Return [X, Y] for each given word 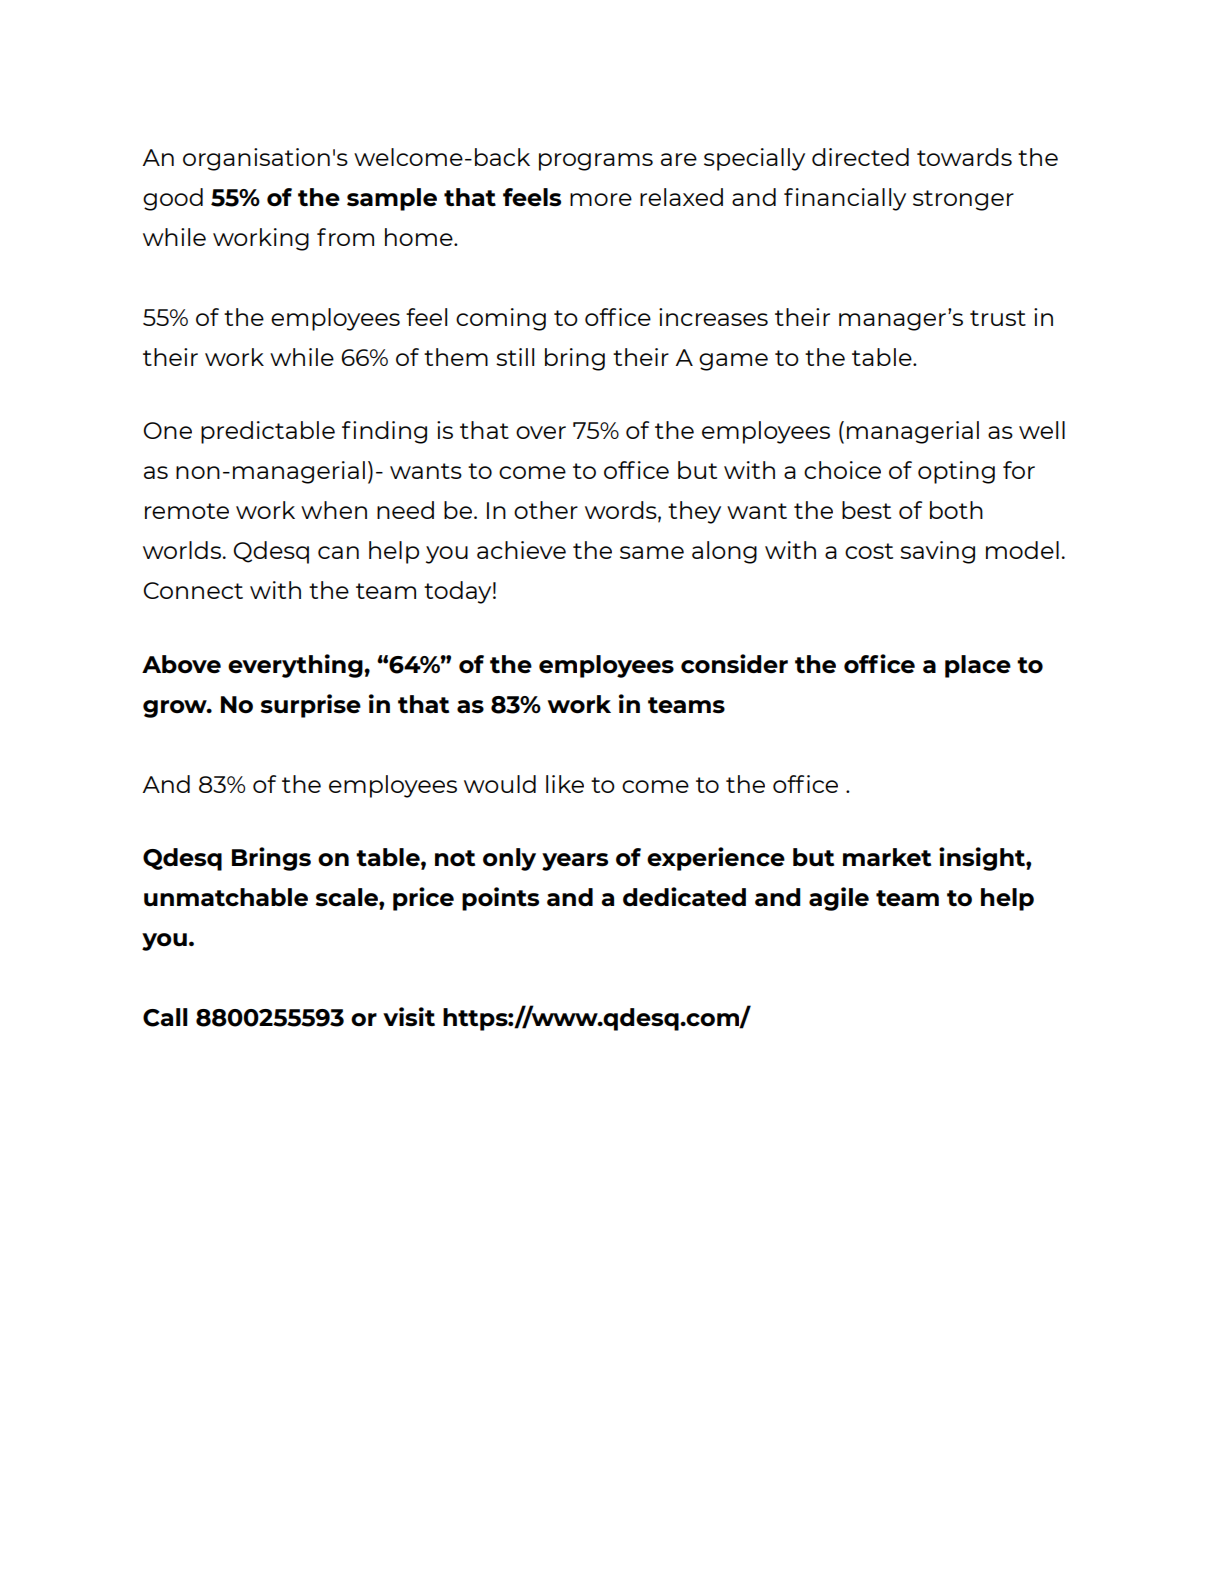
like [565, 784]
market [887, 857]
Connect [193, 590]
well [1042, 430]
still [515, 357]
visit [409, 1017]
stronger [963, 200]
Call [165, 1017]
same [652, 552]
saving [937, 552]
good [173, 199]
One [167, 430]
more [601, 199]
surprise [311, 706]
